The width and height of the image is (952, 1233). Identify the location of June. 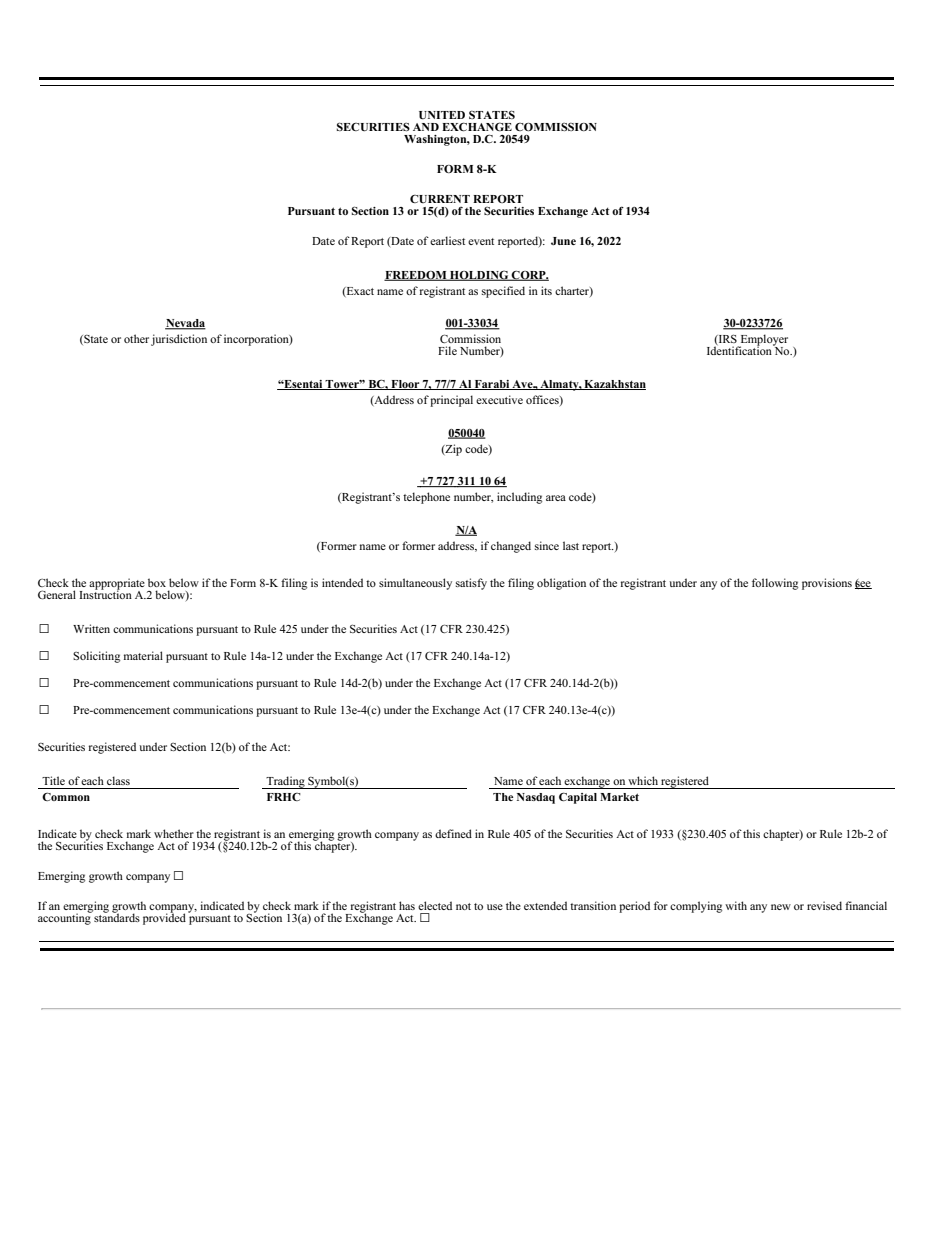
(563, 241).
